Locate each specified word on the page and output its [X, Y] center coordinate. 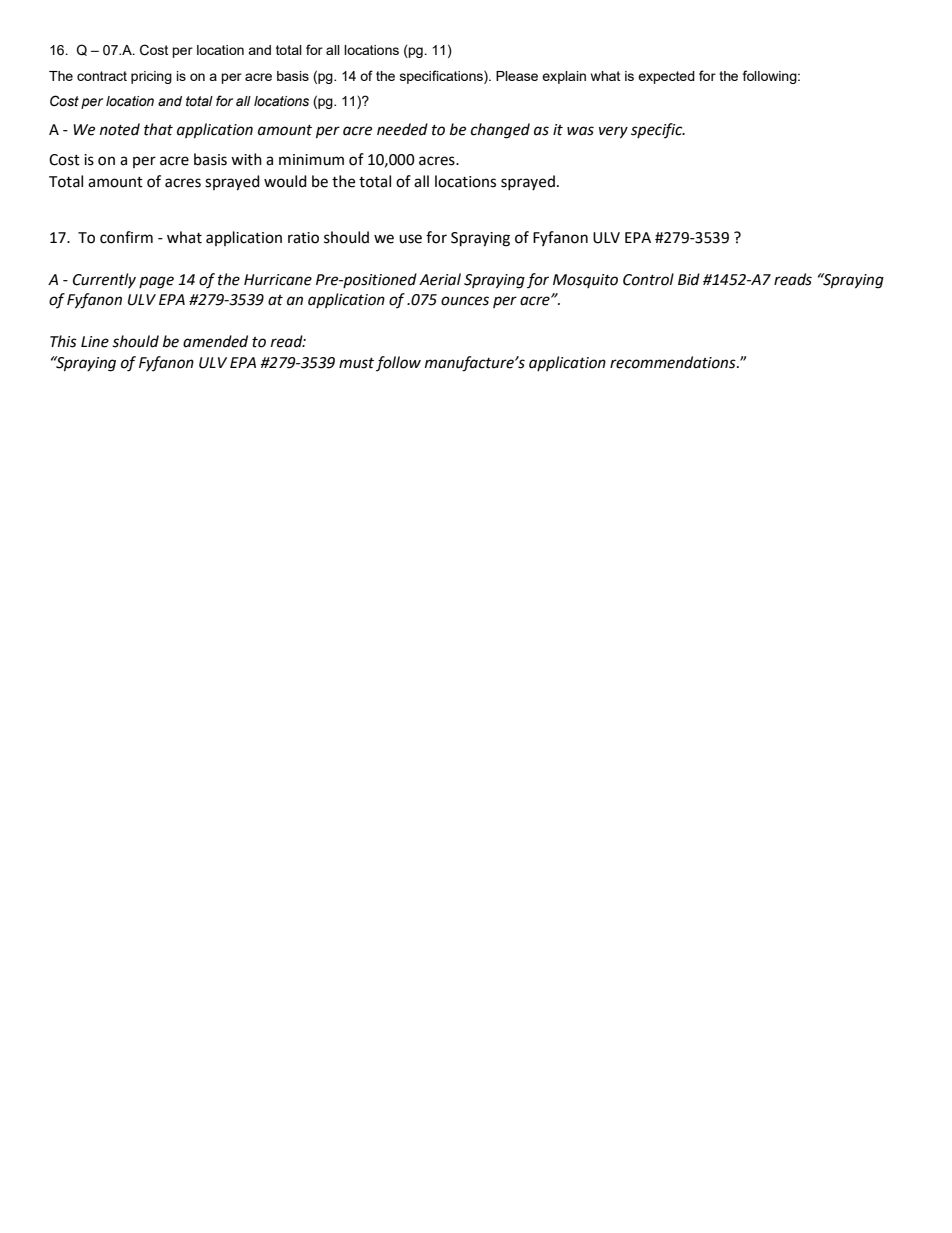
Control [648, 279]
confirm [126, 237]
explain [564, 77]
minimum [311, 160]
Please [517, 76]
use [410, 239]
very [613, 132]
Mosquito [585, 281]
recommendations [674, 362]
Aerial [440, 279]
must [356, 363]
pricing [151, 77]
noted [120, 129]
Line [95, 342]
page [156, 282]
